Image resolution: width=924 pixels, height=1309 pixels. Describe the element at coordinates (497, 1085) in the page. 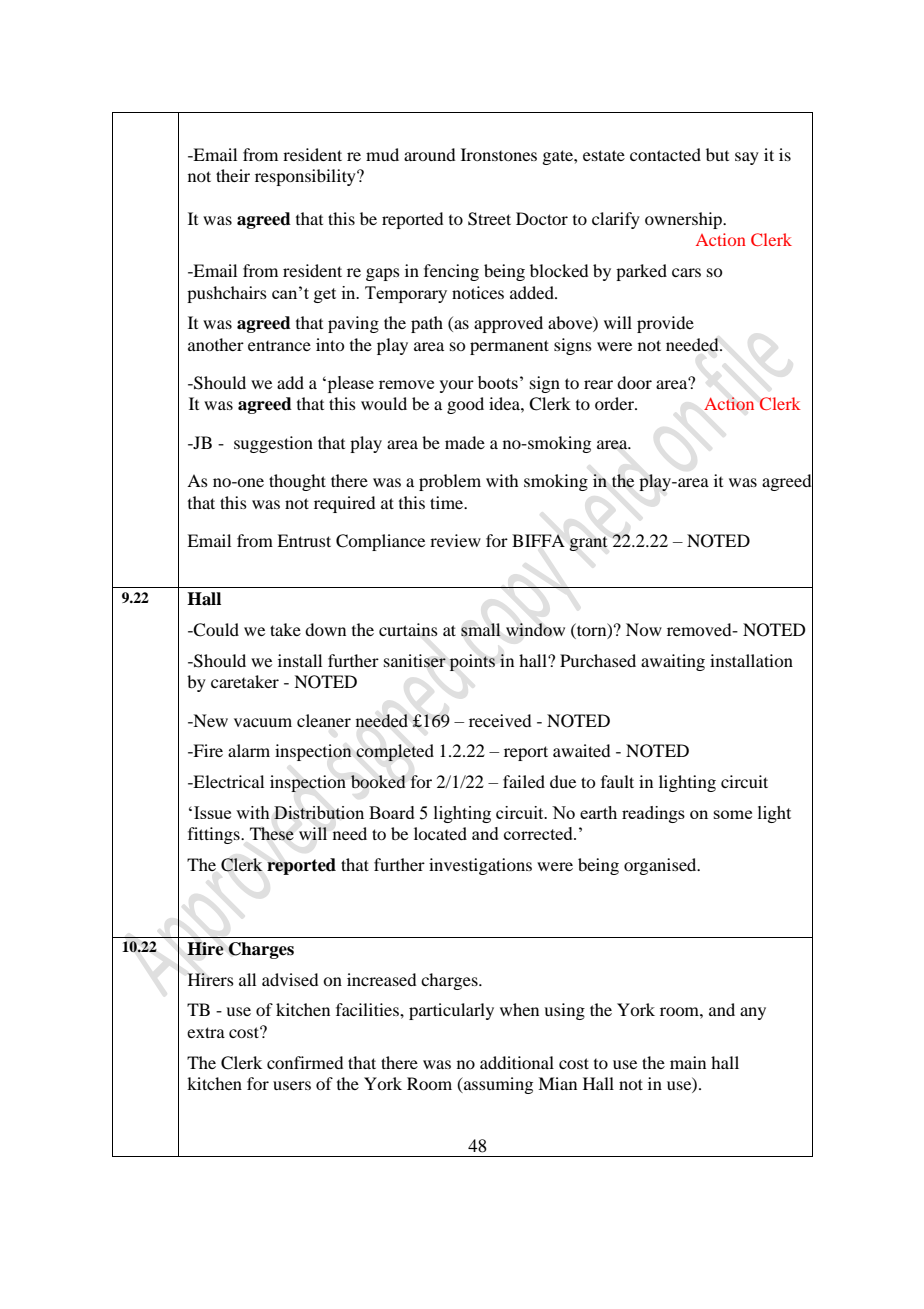

I see `assuming` at that location.
